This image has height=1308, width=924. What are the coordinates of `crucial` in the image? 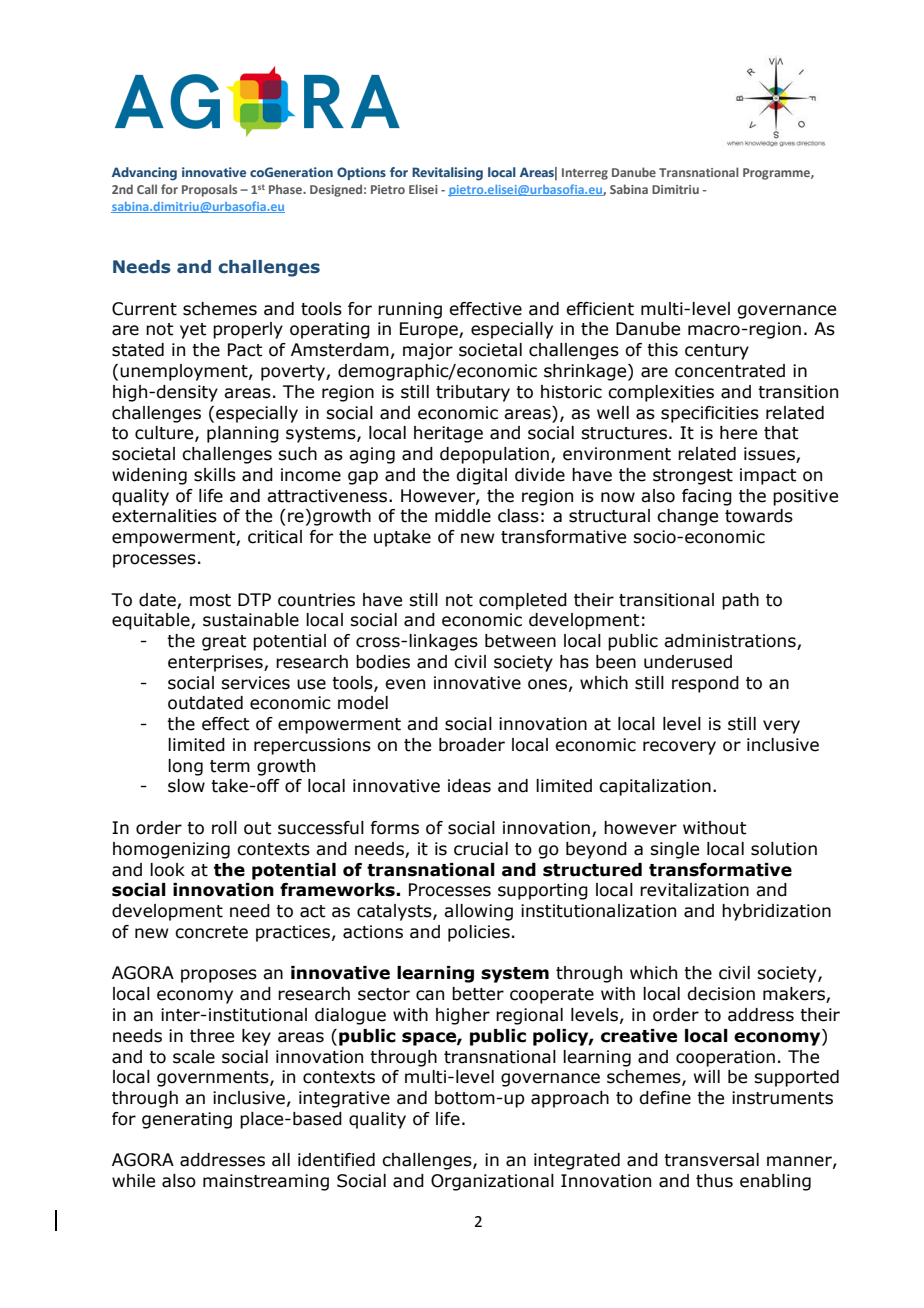 It's located at (481, 849).
